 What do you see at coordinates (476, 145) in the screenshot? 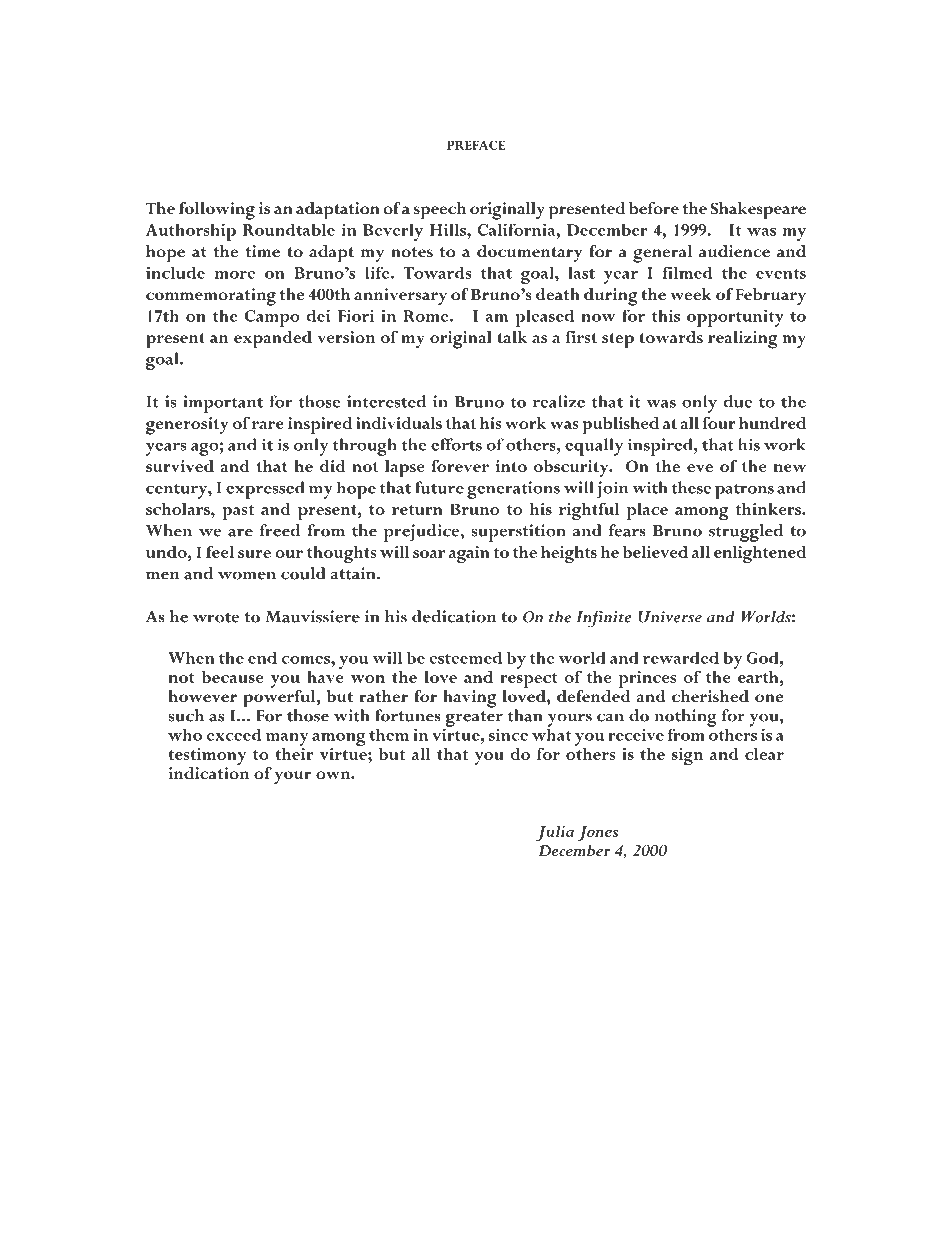
I see `PREFACE` at bounding box center [476, 145].
